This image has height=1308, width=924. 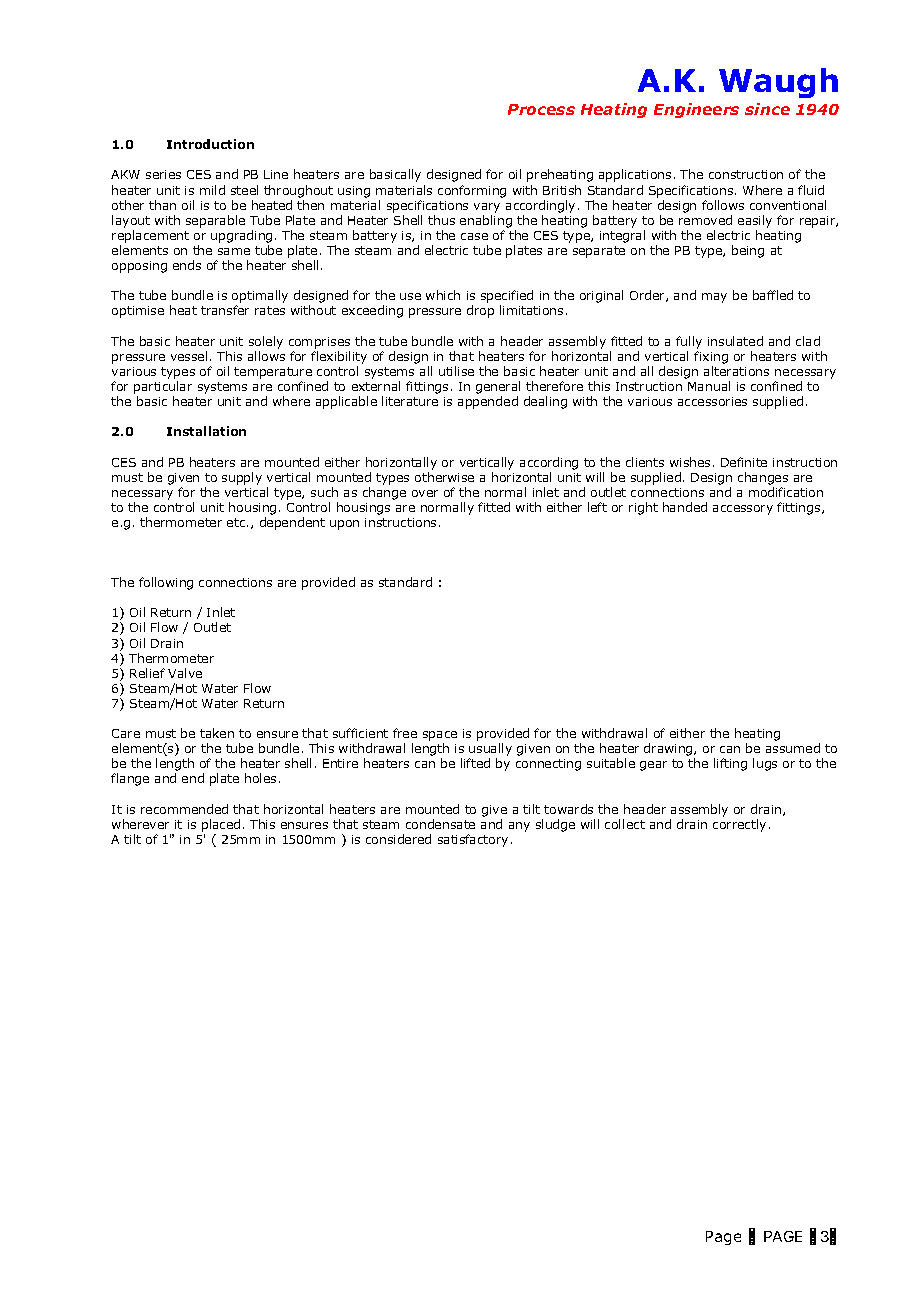 I want to click on upon, so click(x=344, y=525).
